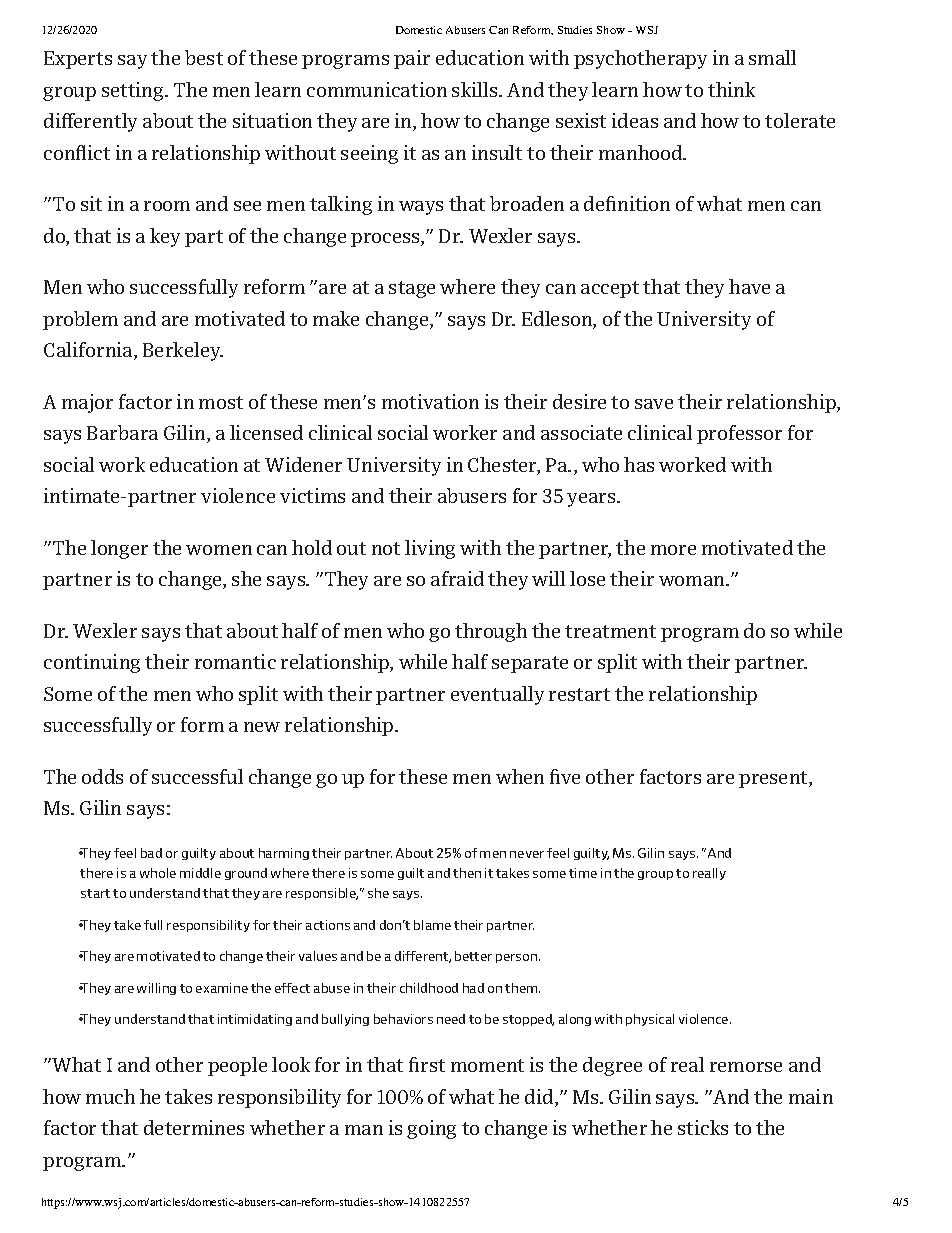  I want to click on going, so click(431, 1129).
